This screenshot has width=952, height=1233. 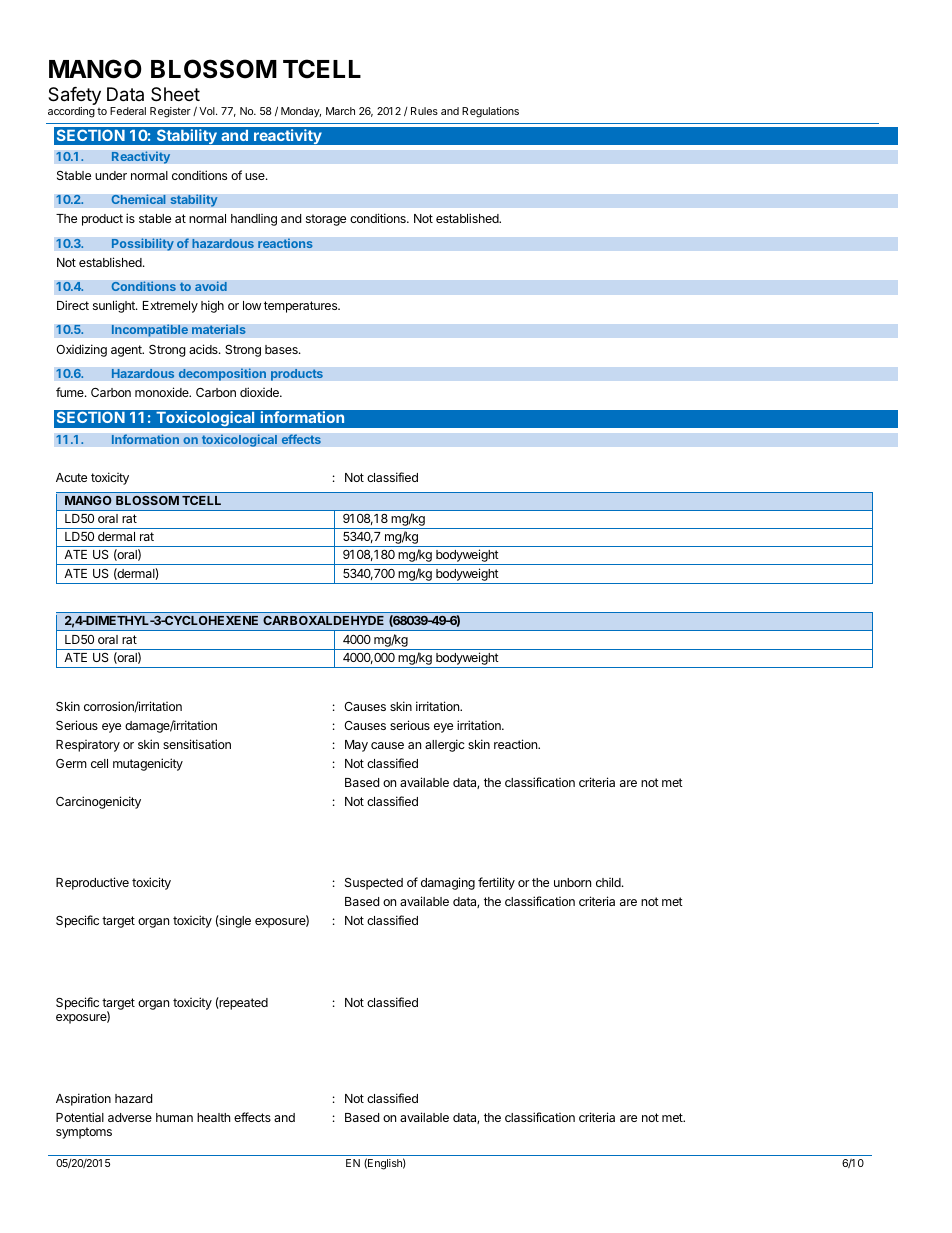 What do you see at coordinates (340, 111) in the screenshot?
I see `March` at bounding box center [340, 111].
